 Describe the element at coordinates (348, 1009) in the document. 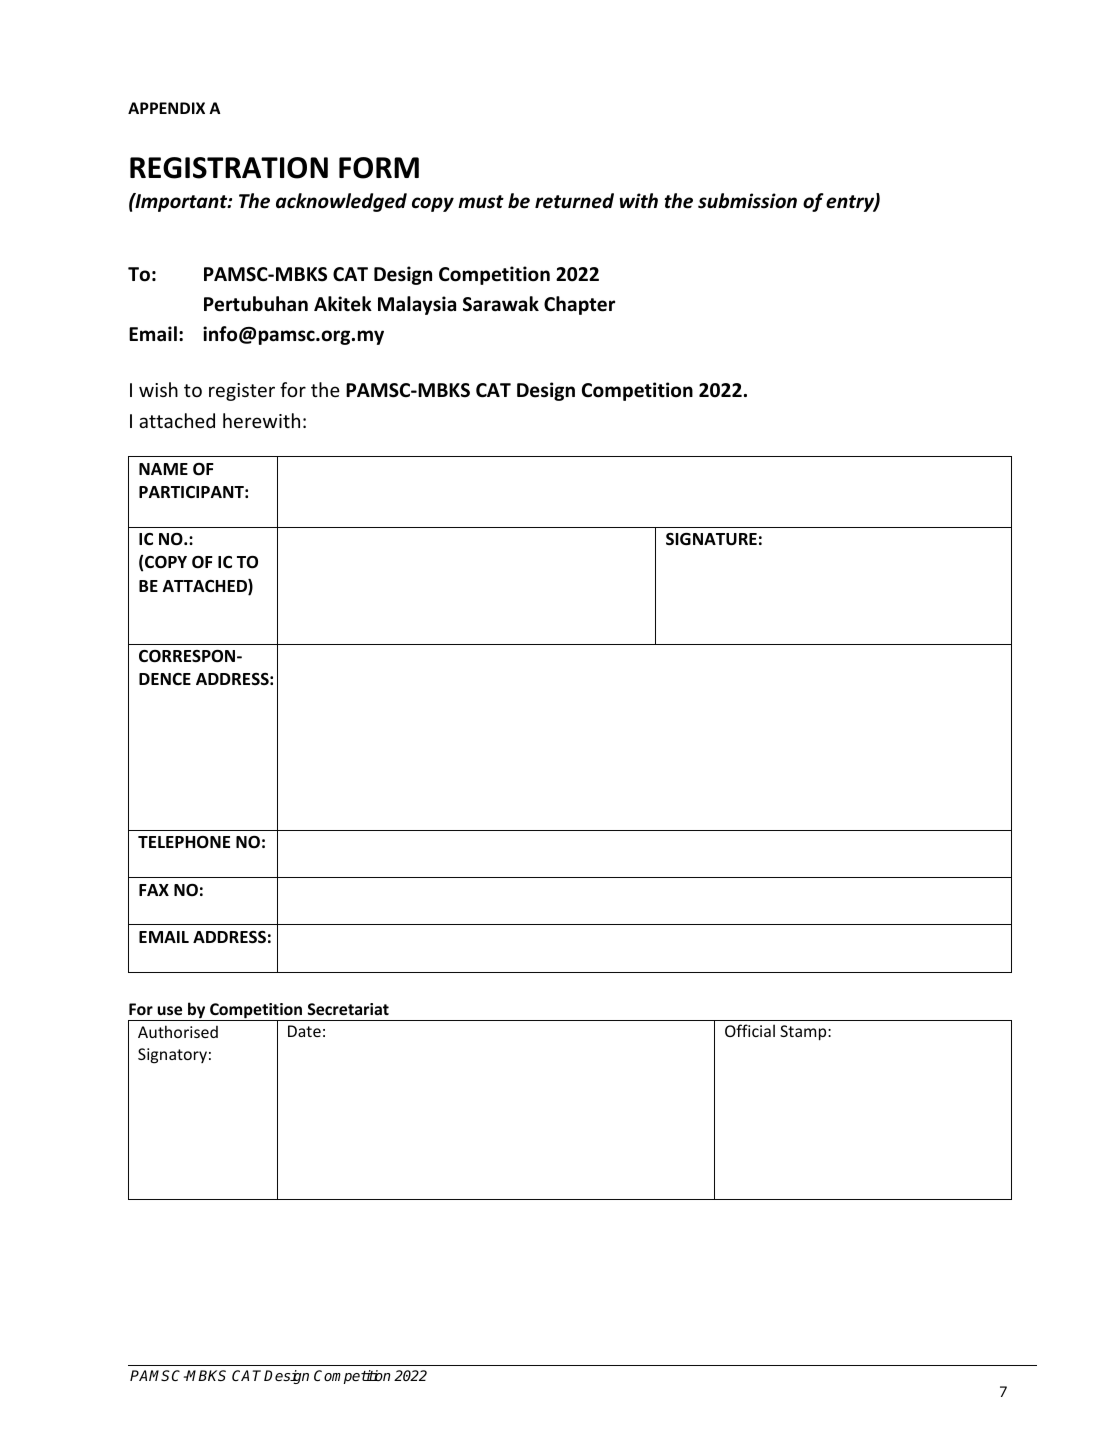

I see `Secretariat` at that location.
